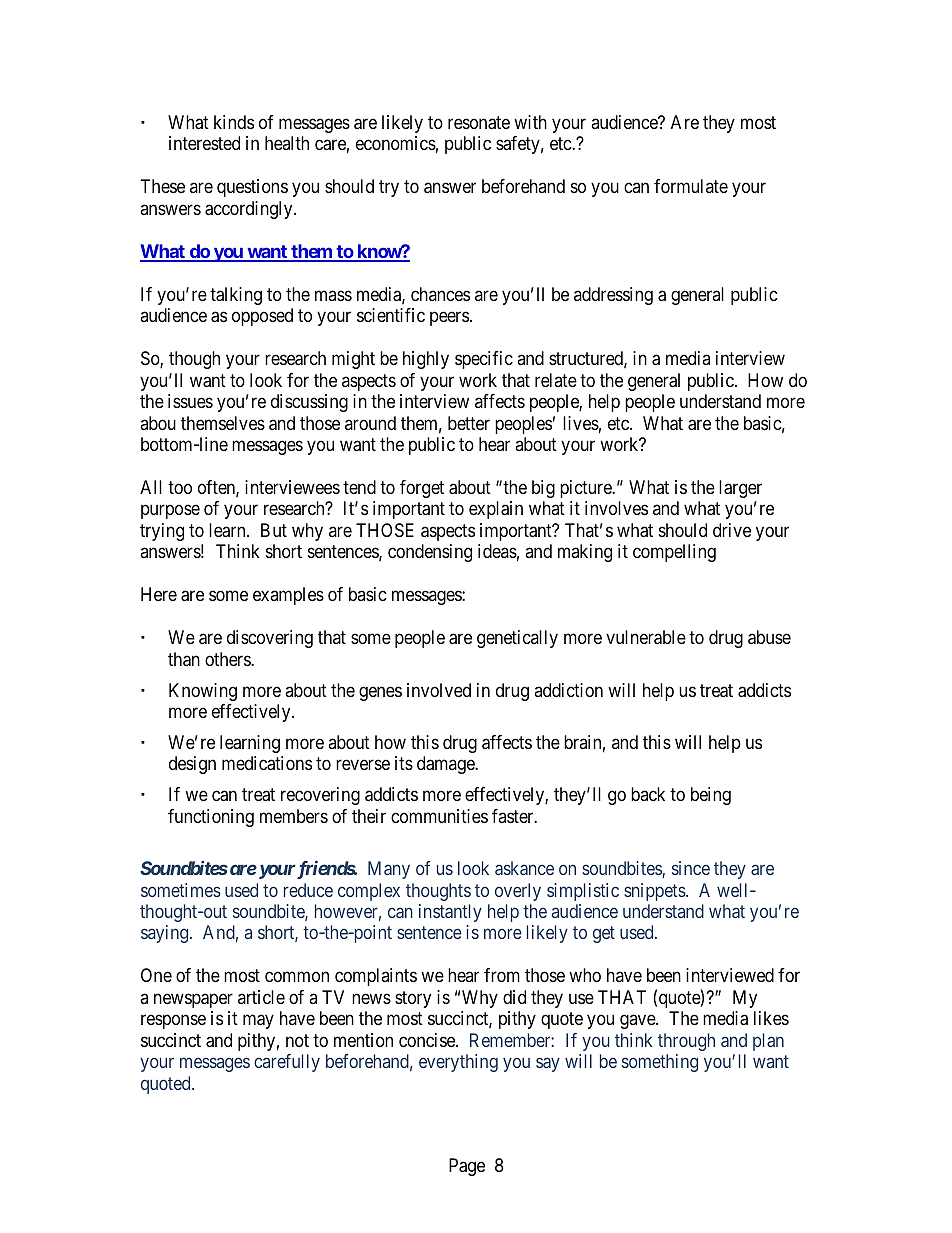 The image size is (952, 1233). Describe the element at coordinates (686, 1042) in the screenshot. I see `through` at that location.
